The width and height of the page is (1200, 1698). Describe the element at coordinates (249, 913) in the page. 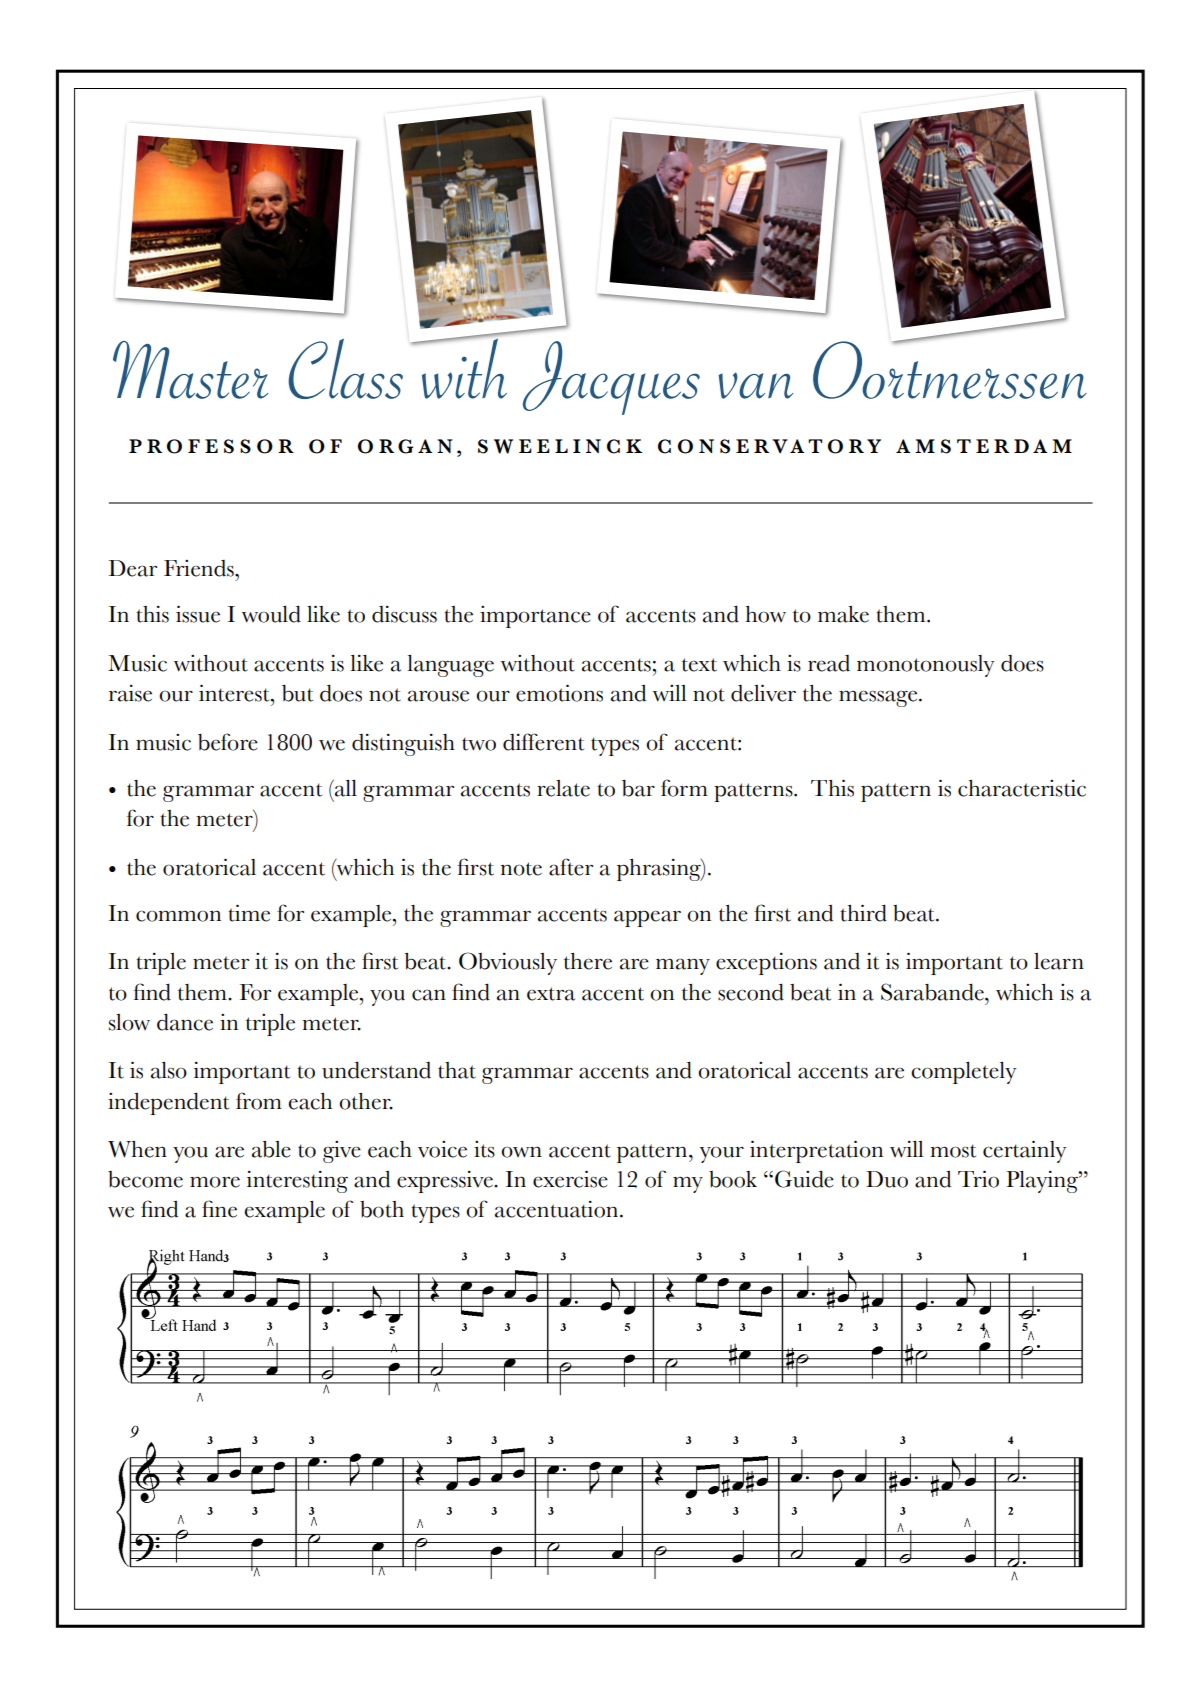

I see `time` at that location.
